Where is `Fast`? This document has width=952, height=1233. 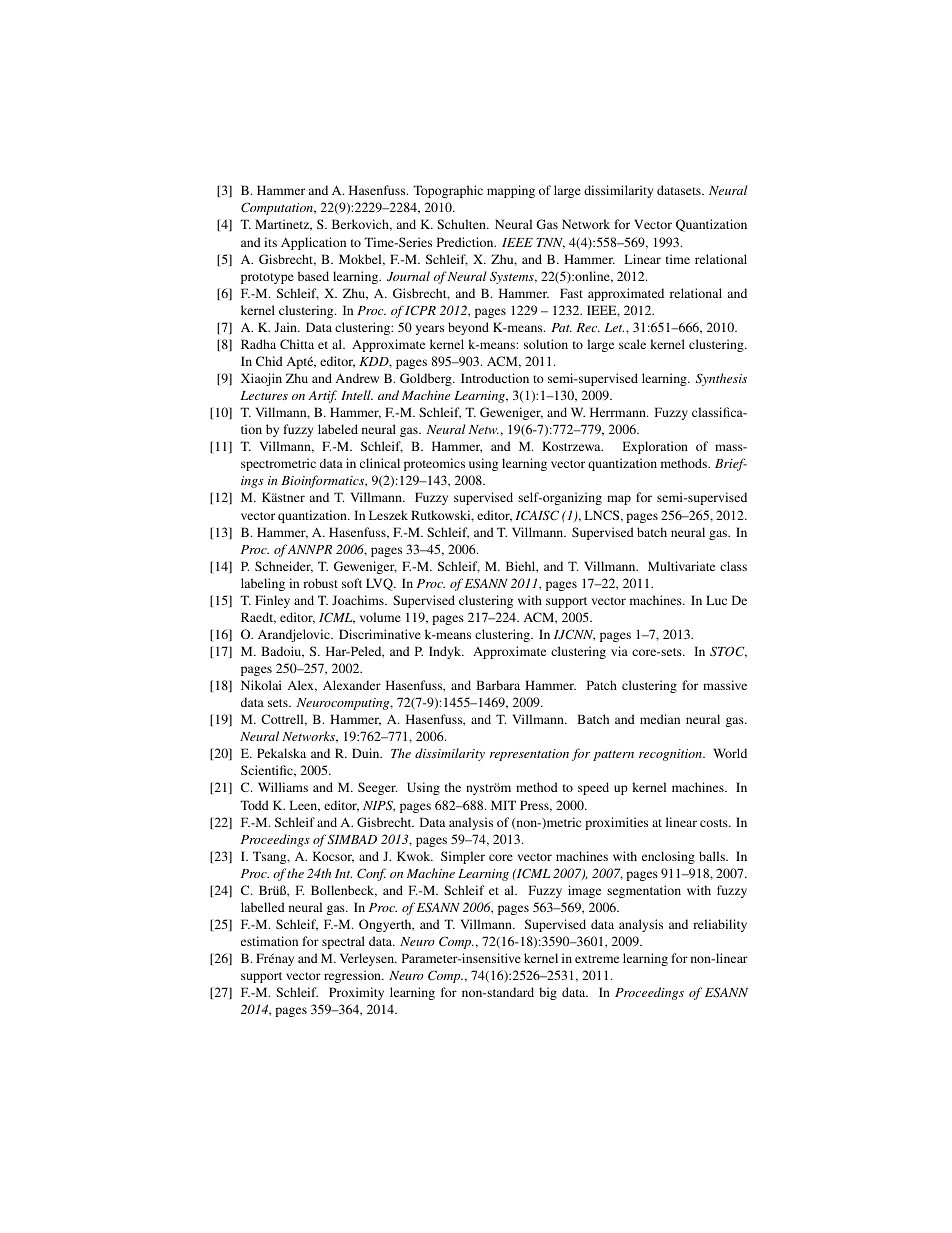 Fast is located at coordinates (571, 293).
